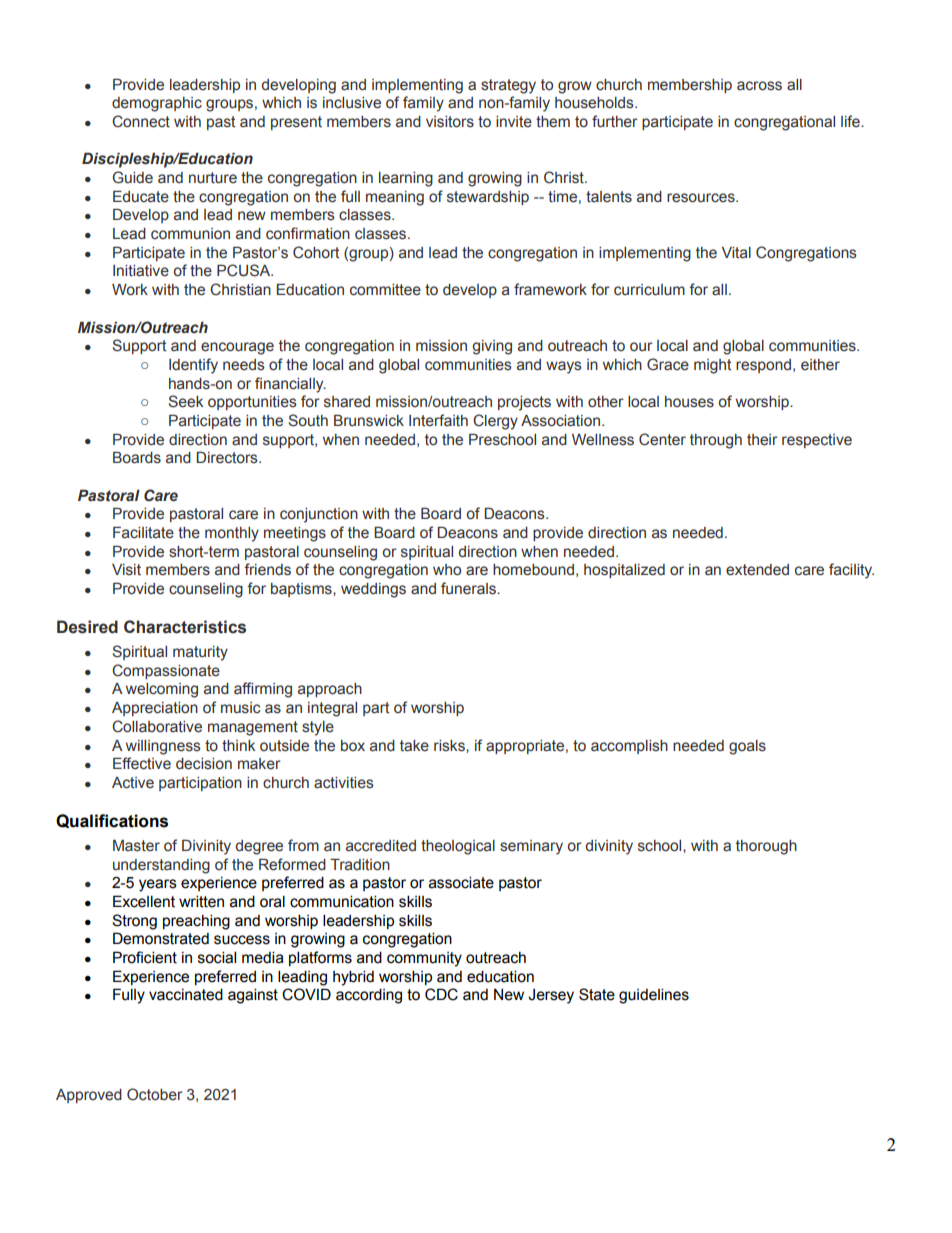  Describe the element at coordinates (136, 846) in the image. I see `Master` at that location.
